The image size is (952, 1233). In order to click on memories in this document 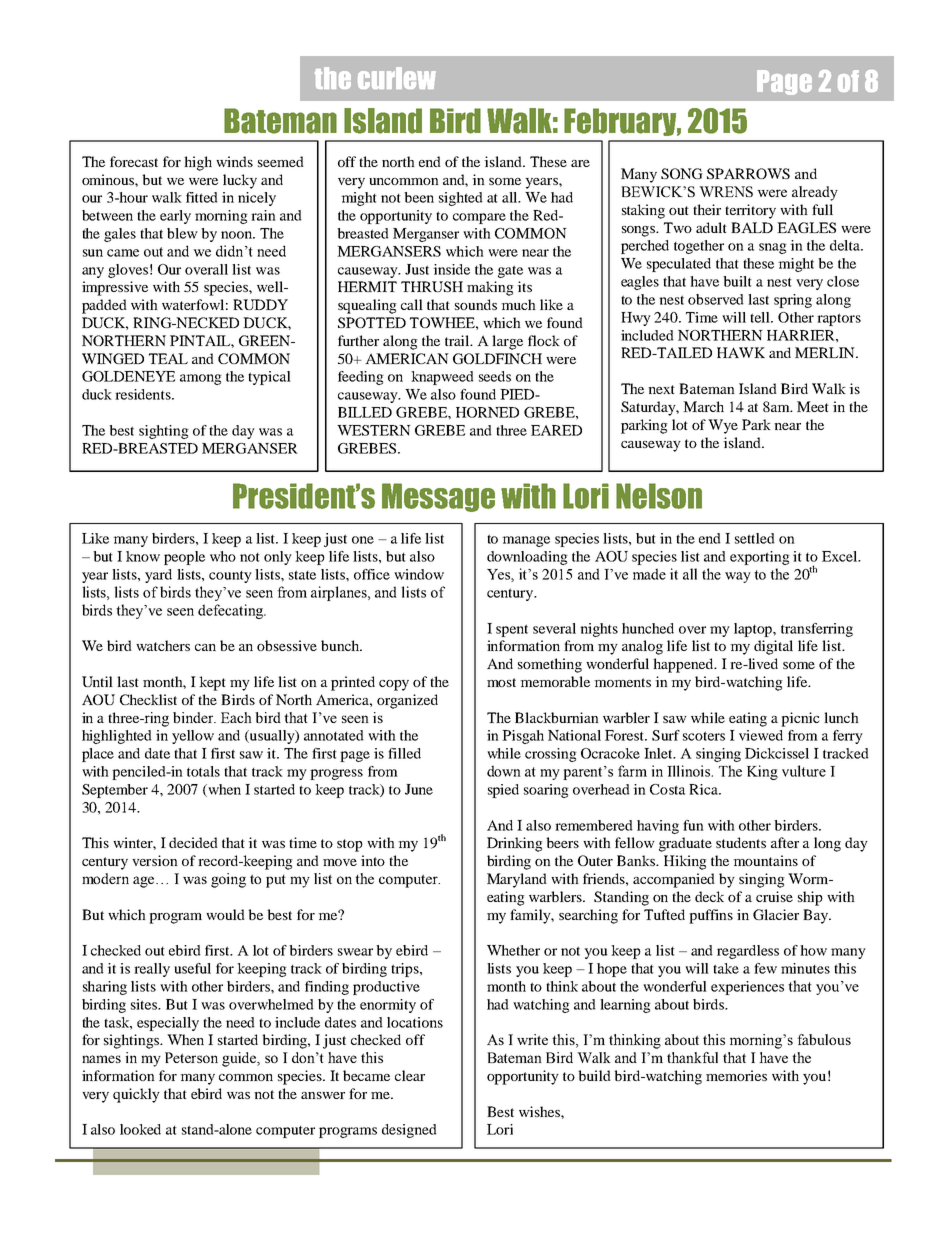, I will do `click(736, 1075)`.
